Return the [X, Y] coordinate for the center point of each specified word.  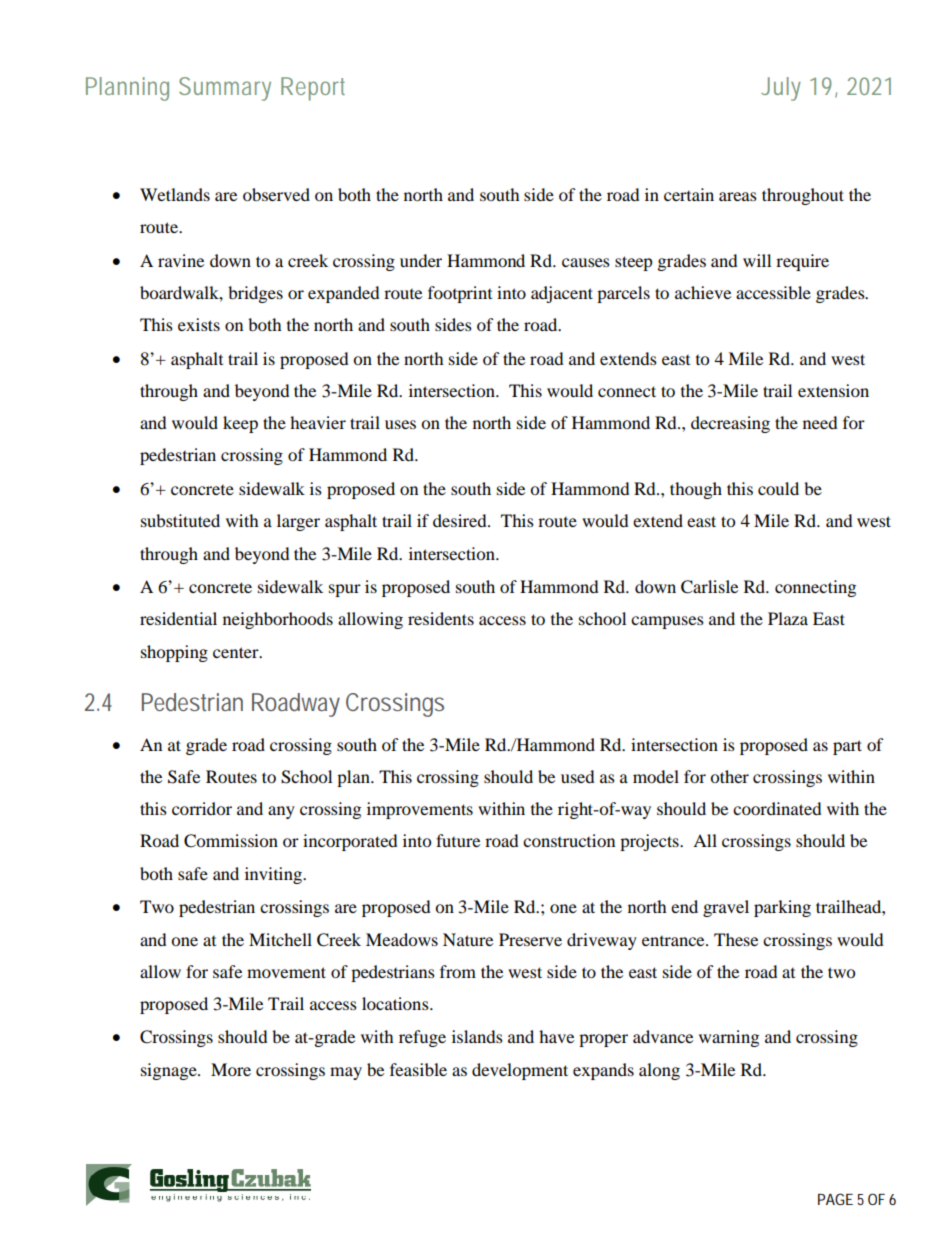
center [237, 652]
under [421, 260]
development [520, 1071]
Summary [225, 89]
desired [461, 520]
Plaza [788, 618]
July [781, 89]
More [231, 1069]
